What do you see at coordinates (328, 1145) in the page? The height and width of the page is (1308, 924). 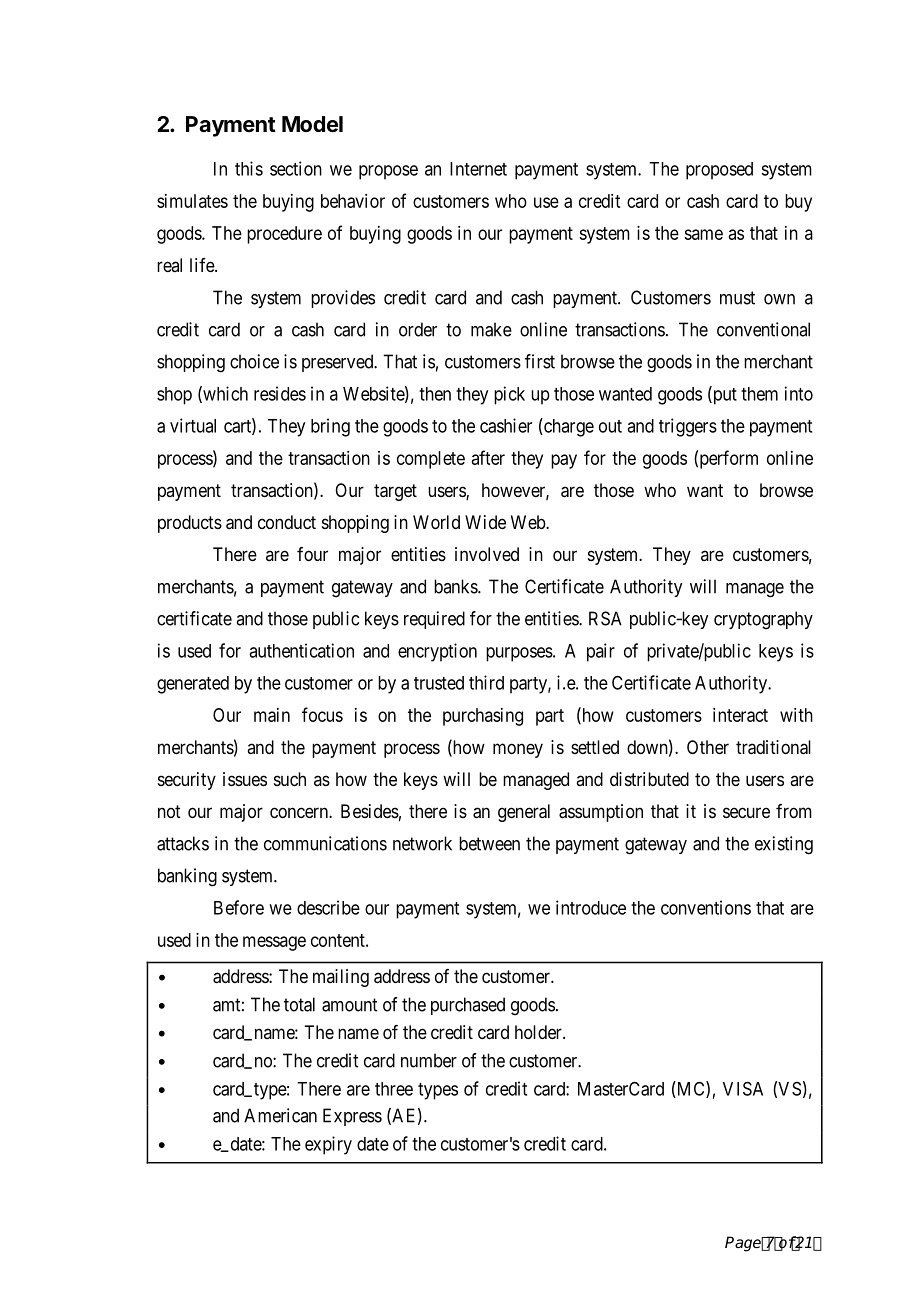 I see `expiry` at bounding box center [328, 1145].
